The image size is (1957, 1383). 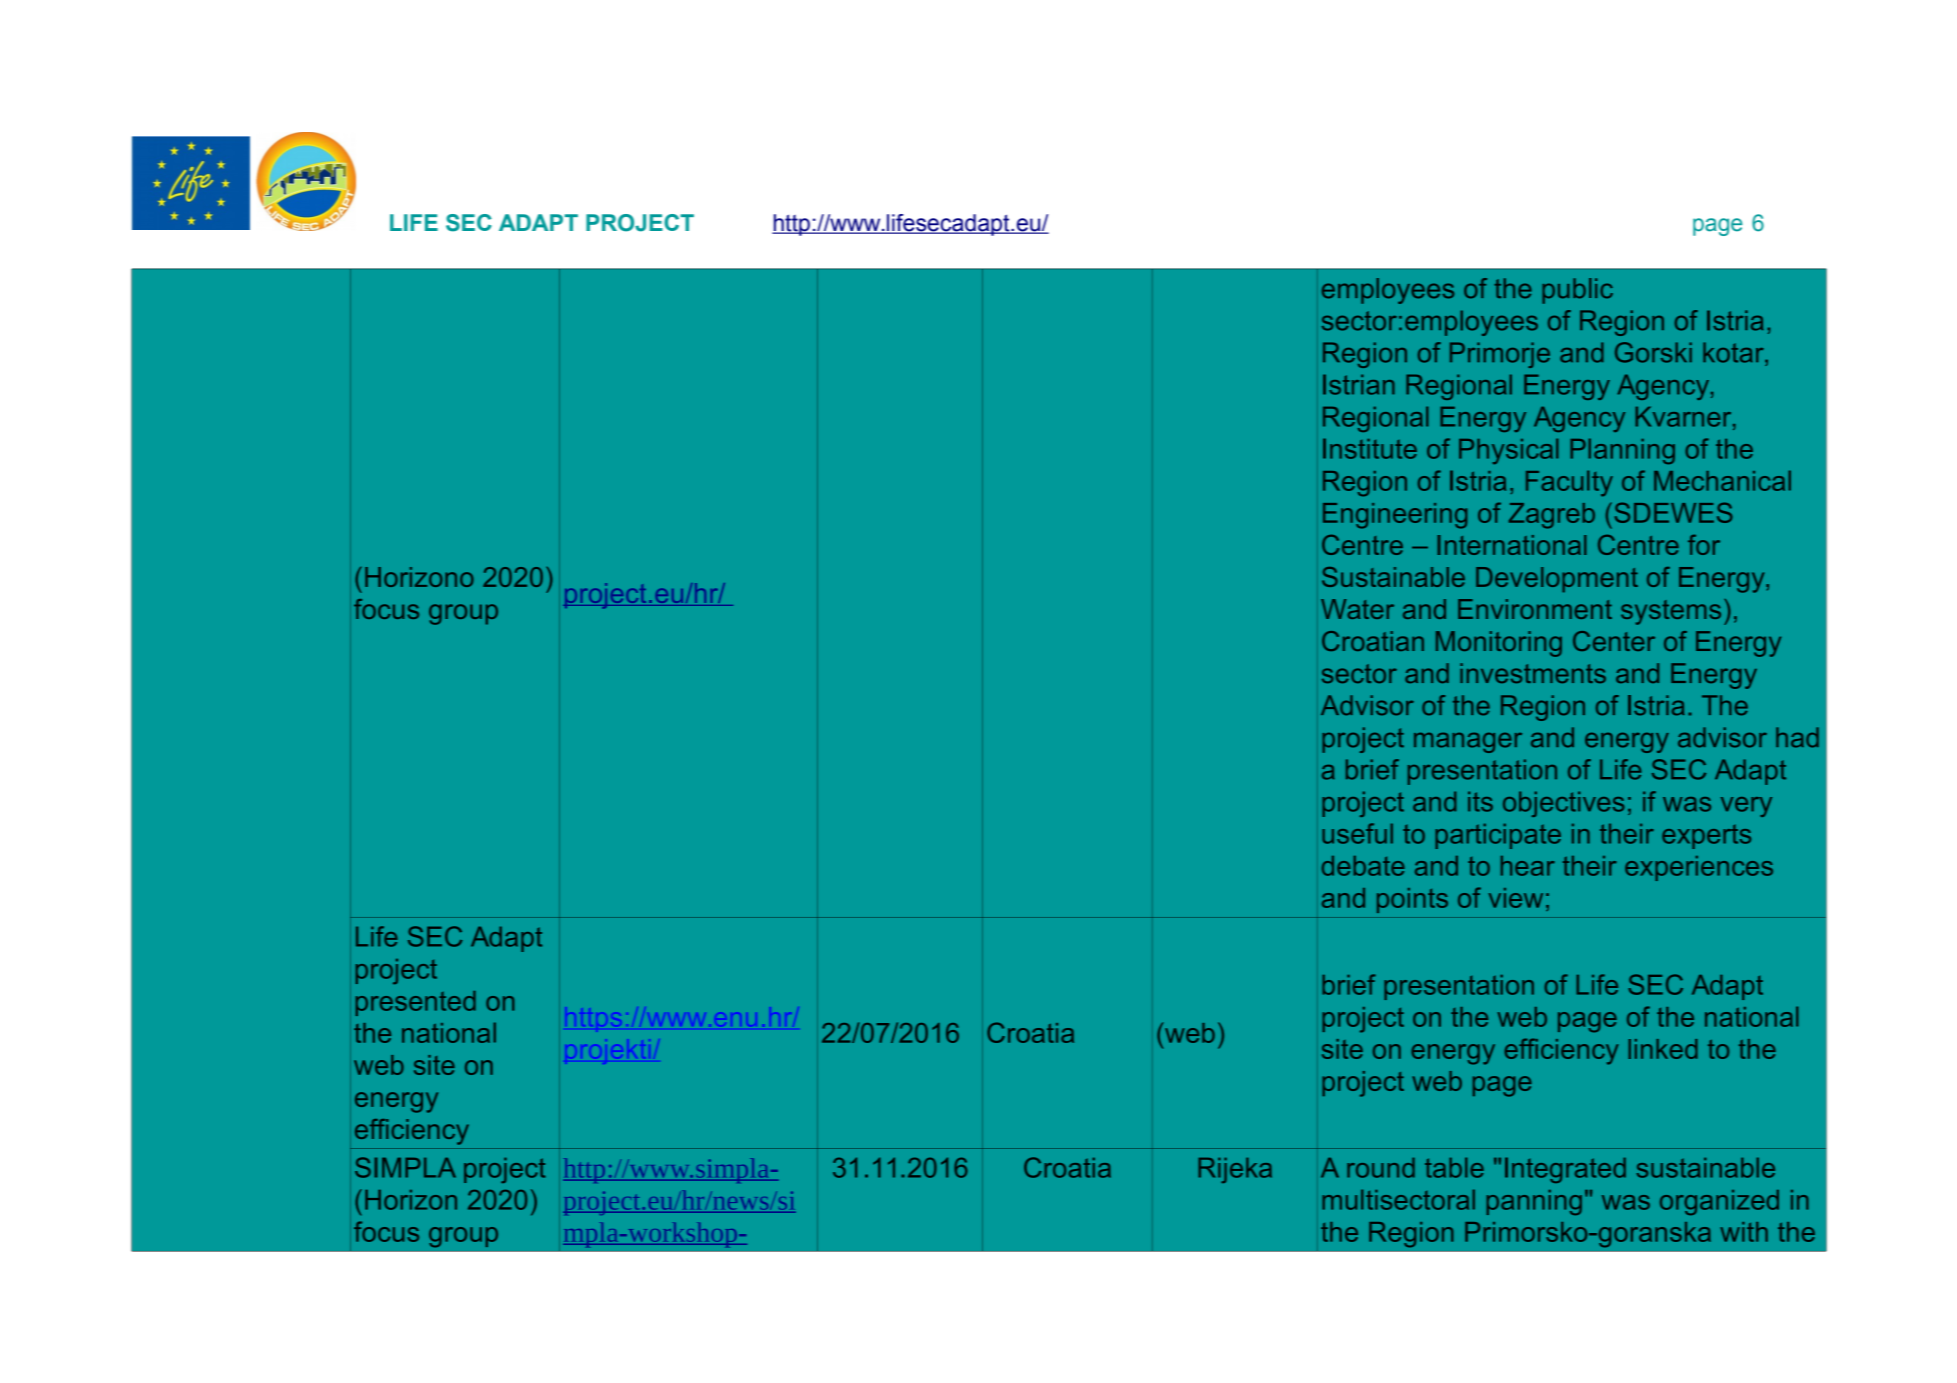 I want to click on Rijeka, so click(x=1235, y=1170).
